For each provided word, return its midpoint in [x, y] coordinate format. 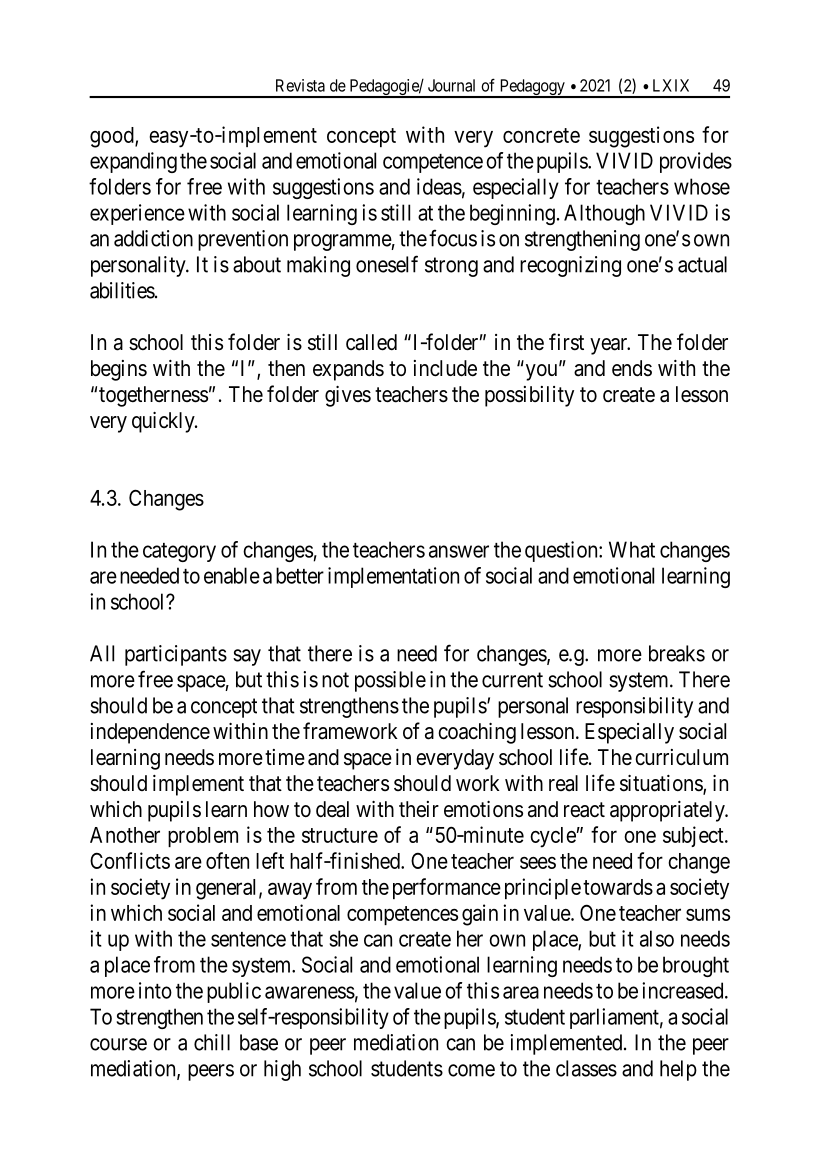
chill [212, 1042]
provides [696, 162]
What [632, 549]
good [113, 137]
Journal [451, 85]
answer [459, 551]
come [471, 1070]
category [179, 552]
